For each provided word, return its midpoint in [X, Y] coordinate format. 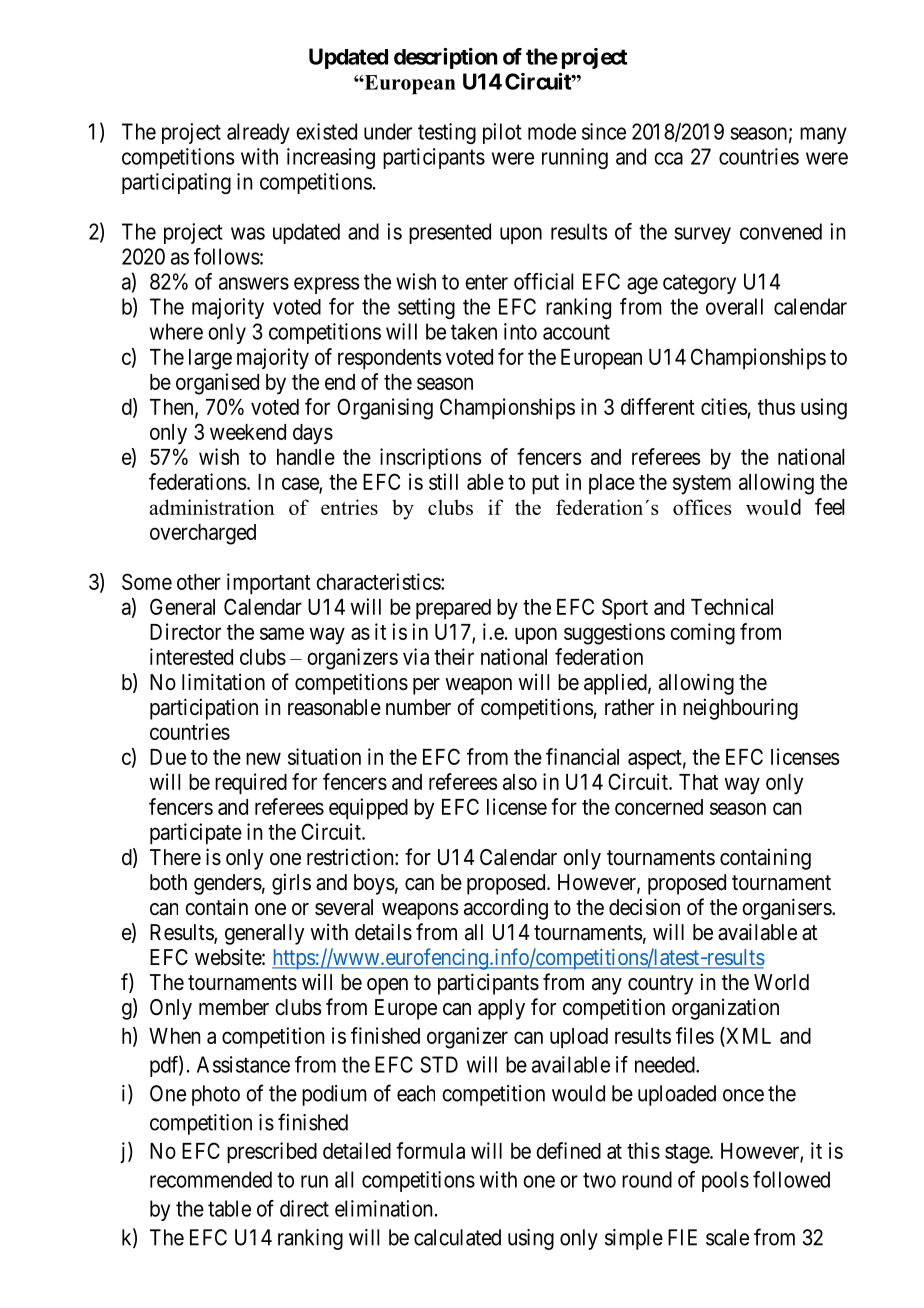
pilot [502, 133]
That [698, 782]
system [702, 485]
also [520, 782]
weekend [248, 432]
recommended [211, 1179]
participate [196, 834]
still [443, 481]
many [823, 135]
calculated [457, 1237]
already [258, 133]
